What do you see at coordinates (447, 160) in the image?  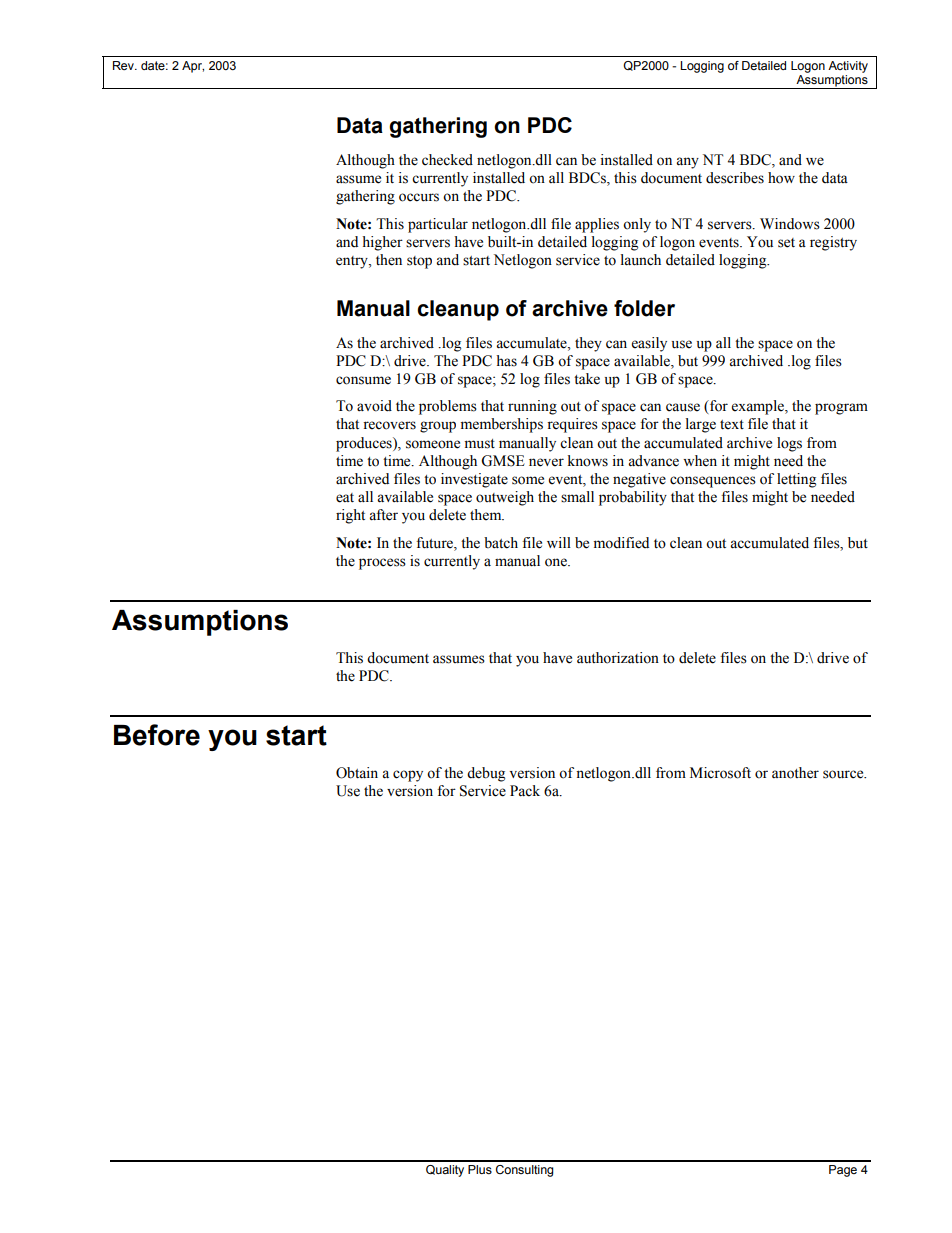 I see `checked` at bounding box center [447, 160].
